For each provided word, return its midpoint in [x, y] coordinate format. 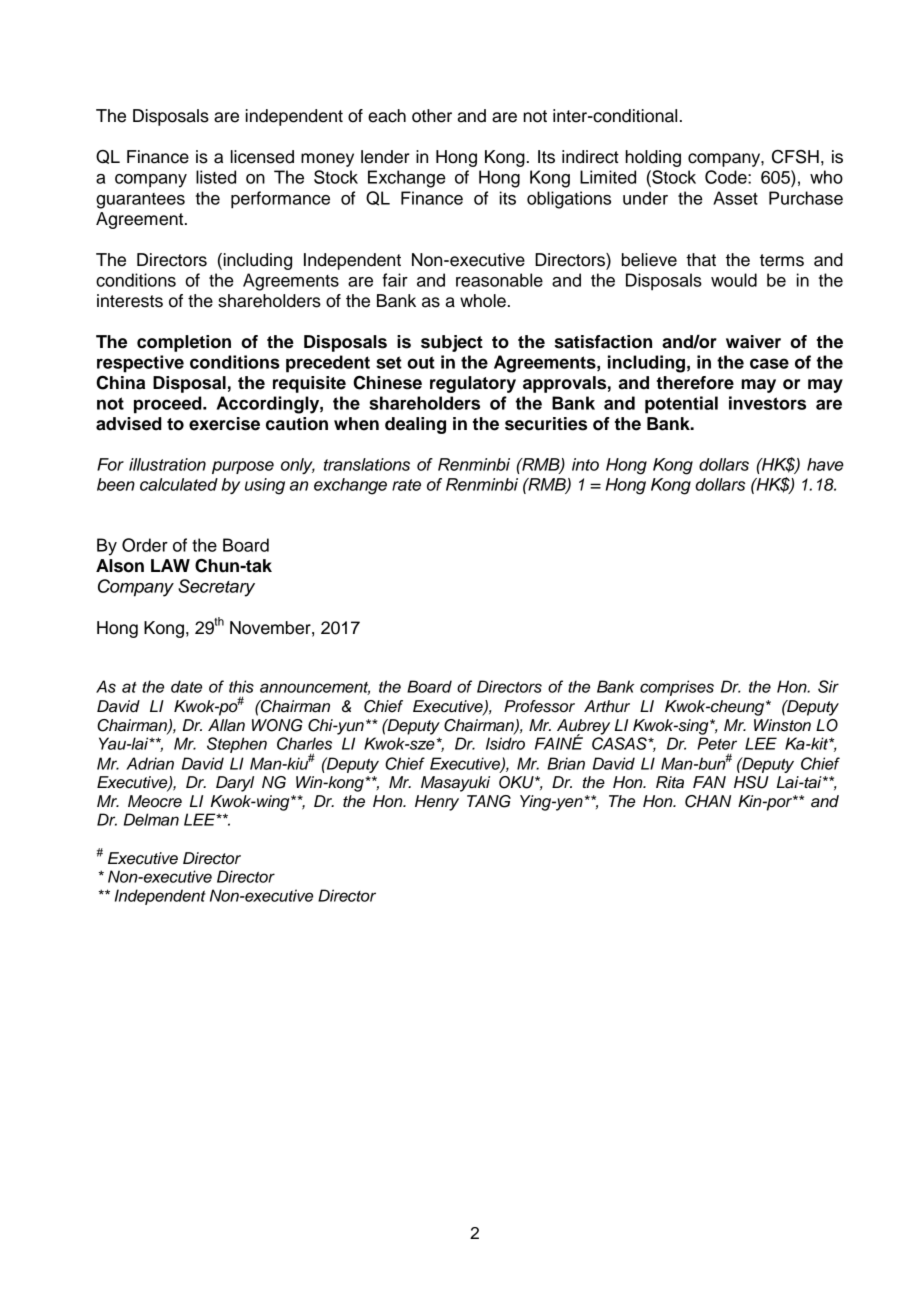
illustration [167, 464]
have [825, 464]
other [432, 116]
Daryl [235, 784]
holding [653, 158]
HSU [751, 782]
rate [406, 485]
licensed [262, 157]
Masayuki [455, 784]
